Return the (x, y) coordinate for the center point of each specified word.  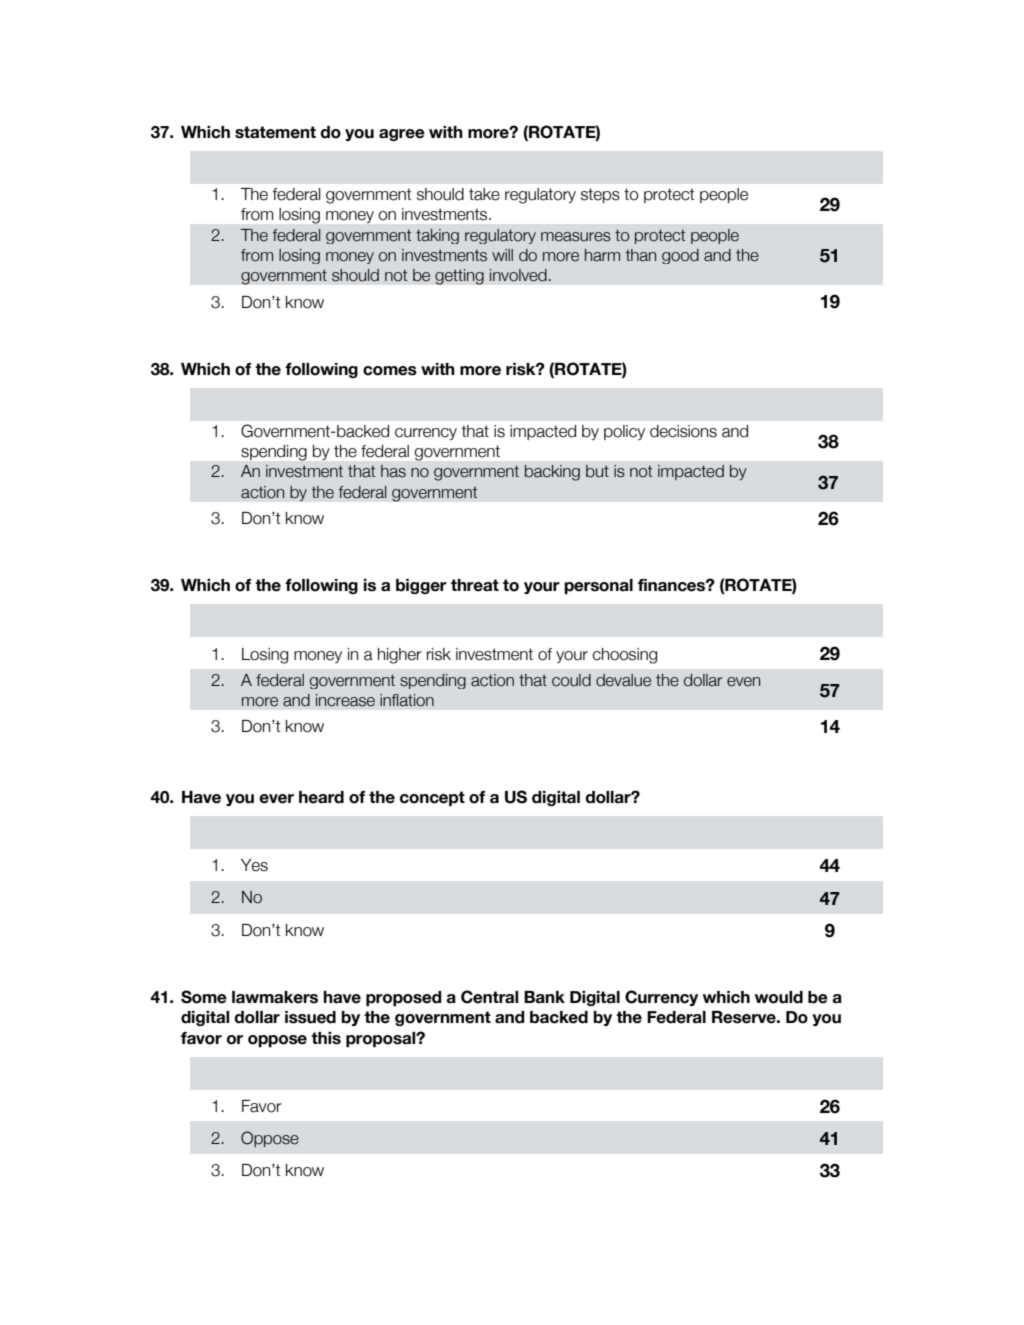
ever (276, 799)
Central (489, 997)
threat (475, 585)
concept (432, 798)
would (779, 997)
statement (275, 132)
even (743, 682)
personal (598, 586)
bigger (421, 586)
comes (390, 371)
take (484, 194)
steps (600, 195)
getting (459, 277)
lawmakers (275, 997)
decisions (683, 431)
